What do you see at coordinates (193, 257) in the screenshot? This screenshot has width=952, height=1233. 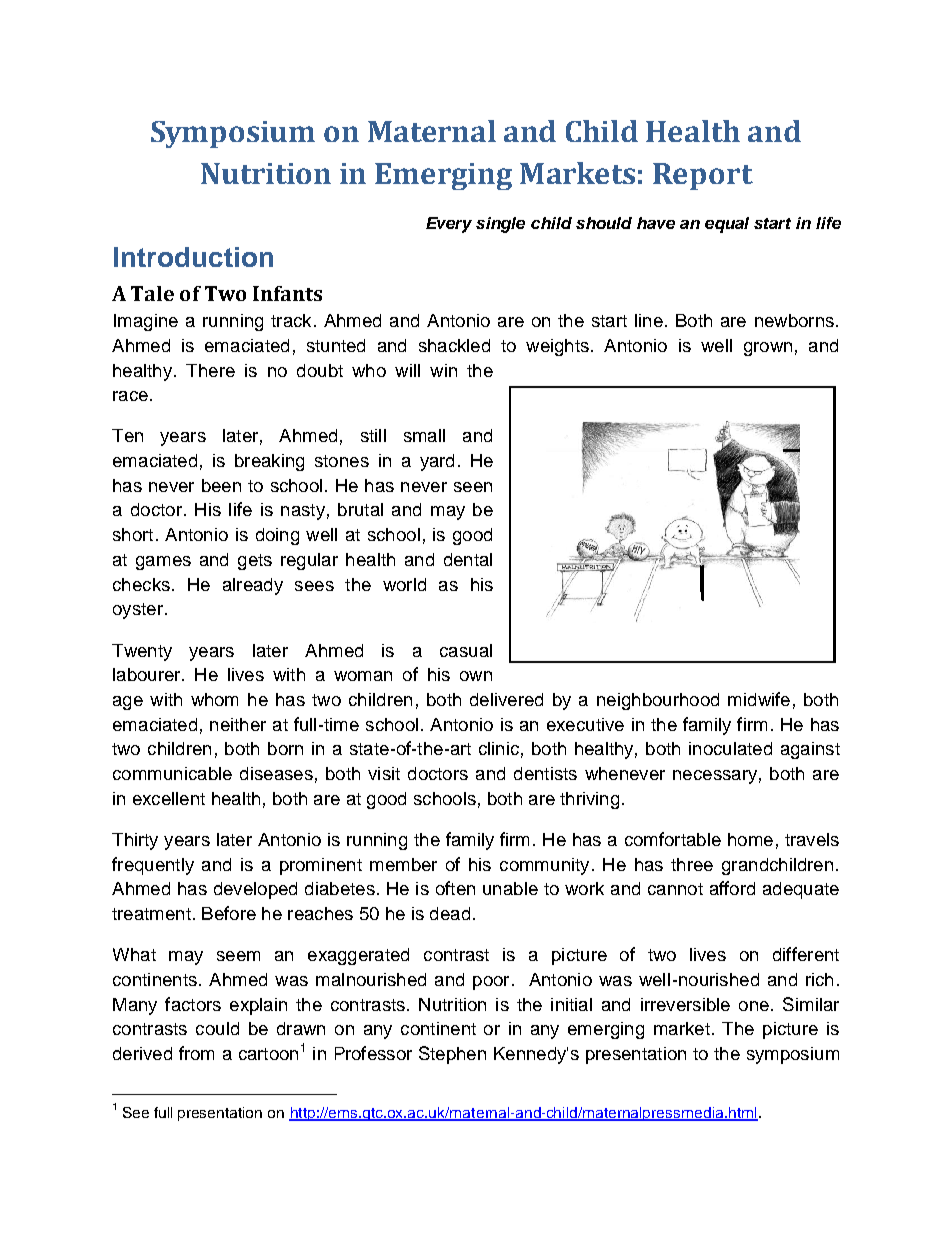 I see `Introduction` at bounding box center [193, 257].
